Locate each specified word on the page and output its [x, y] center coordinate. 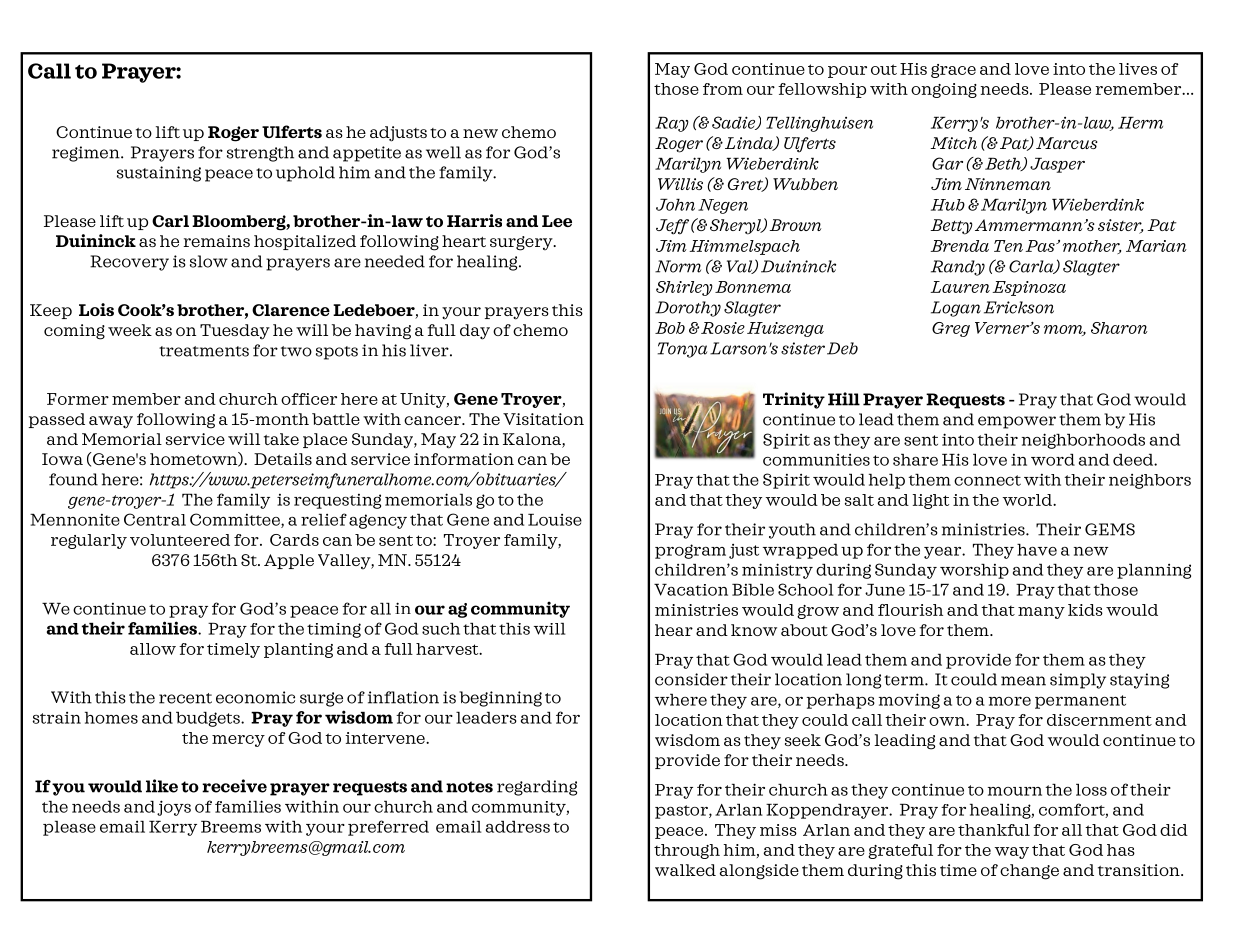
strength [260, 154]
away [111, 422]
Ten [1008, 246]
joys [174, 808]
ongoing [944, 90]
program [690, 551]
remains [216, 241]
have [1037, 550]
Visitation [543, 419]
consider [691, 679]
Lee [557, 221]
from [723, 89]
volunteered [180, 540]
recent [185, 698]
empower [1017, 422]
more [1010, 701]
